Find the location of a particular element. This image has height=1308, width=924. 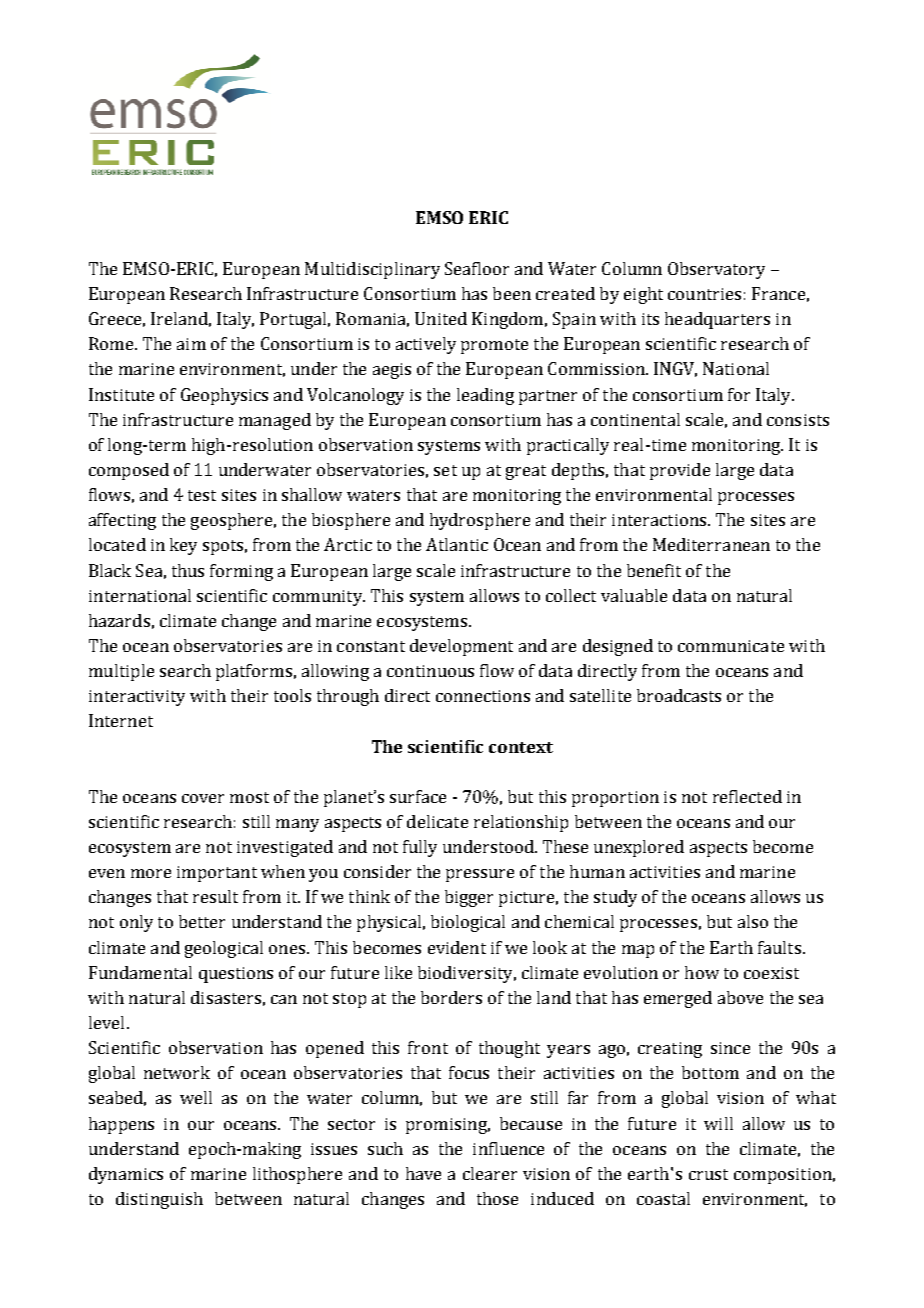

distinguish is located at coordinates (159, 1200).
